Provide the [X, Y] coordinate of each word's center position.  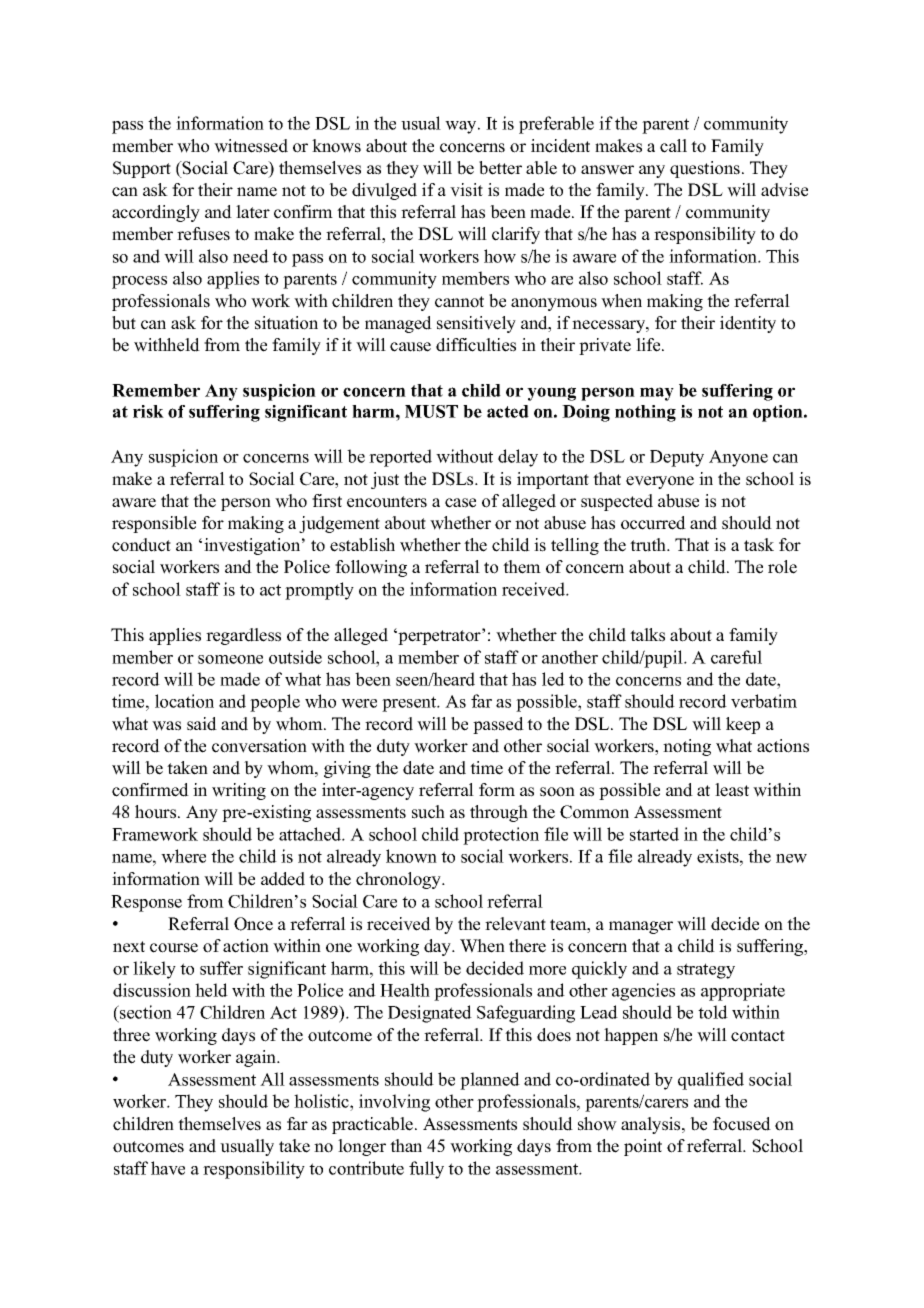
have [168, 1168]
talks [647, 635]
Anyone [738, 458]
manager [641, 927]
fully [426, 1170]
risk [148, 411]
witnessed [251, 146]
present [410, 704]
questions [705, 169]
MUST [431, 411]
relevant [515, 924]
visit [466, 190]
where [183, 856]
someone [230, 659]
